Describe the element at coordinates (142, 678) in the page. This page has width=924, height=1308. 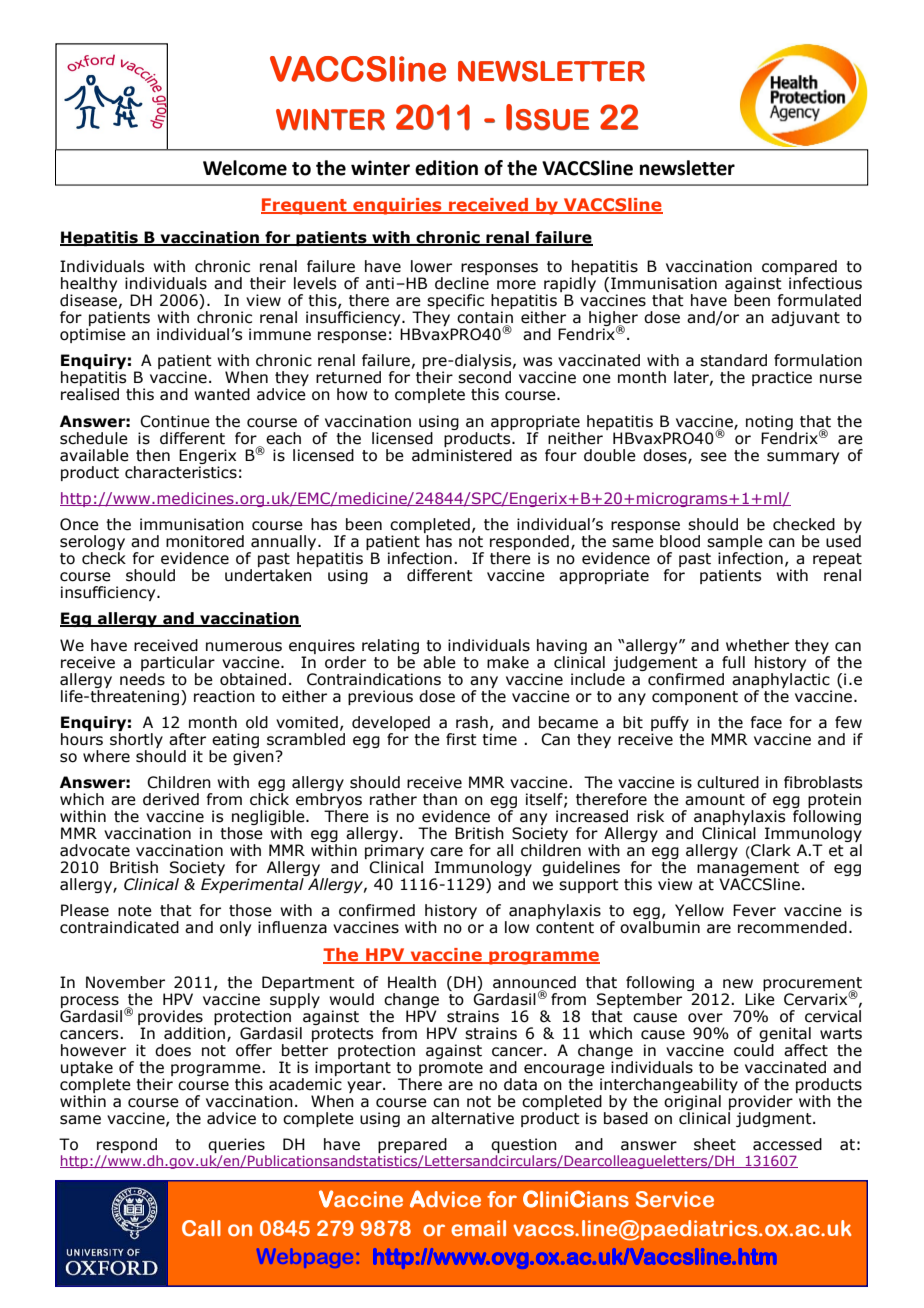
I see `needs` at that location.
